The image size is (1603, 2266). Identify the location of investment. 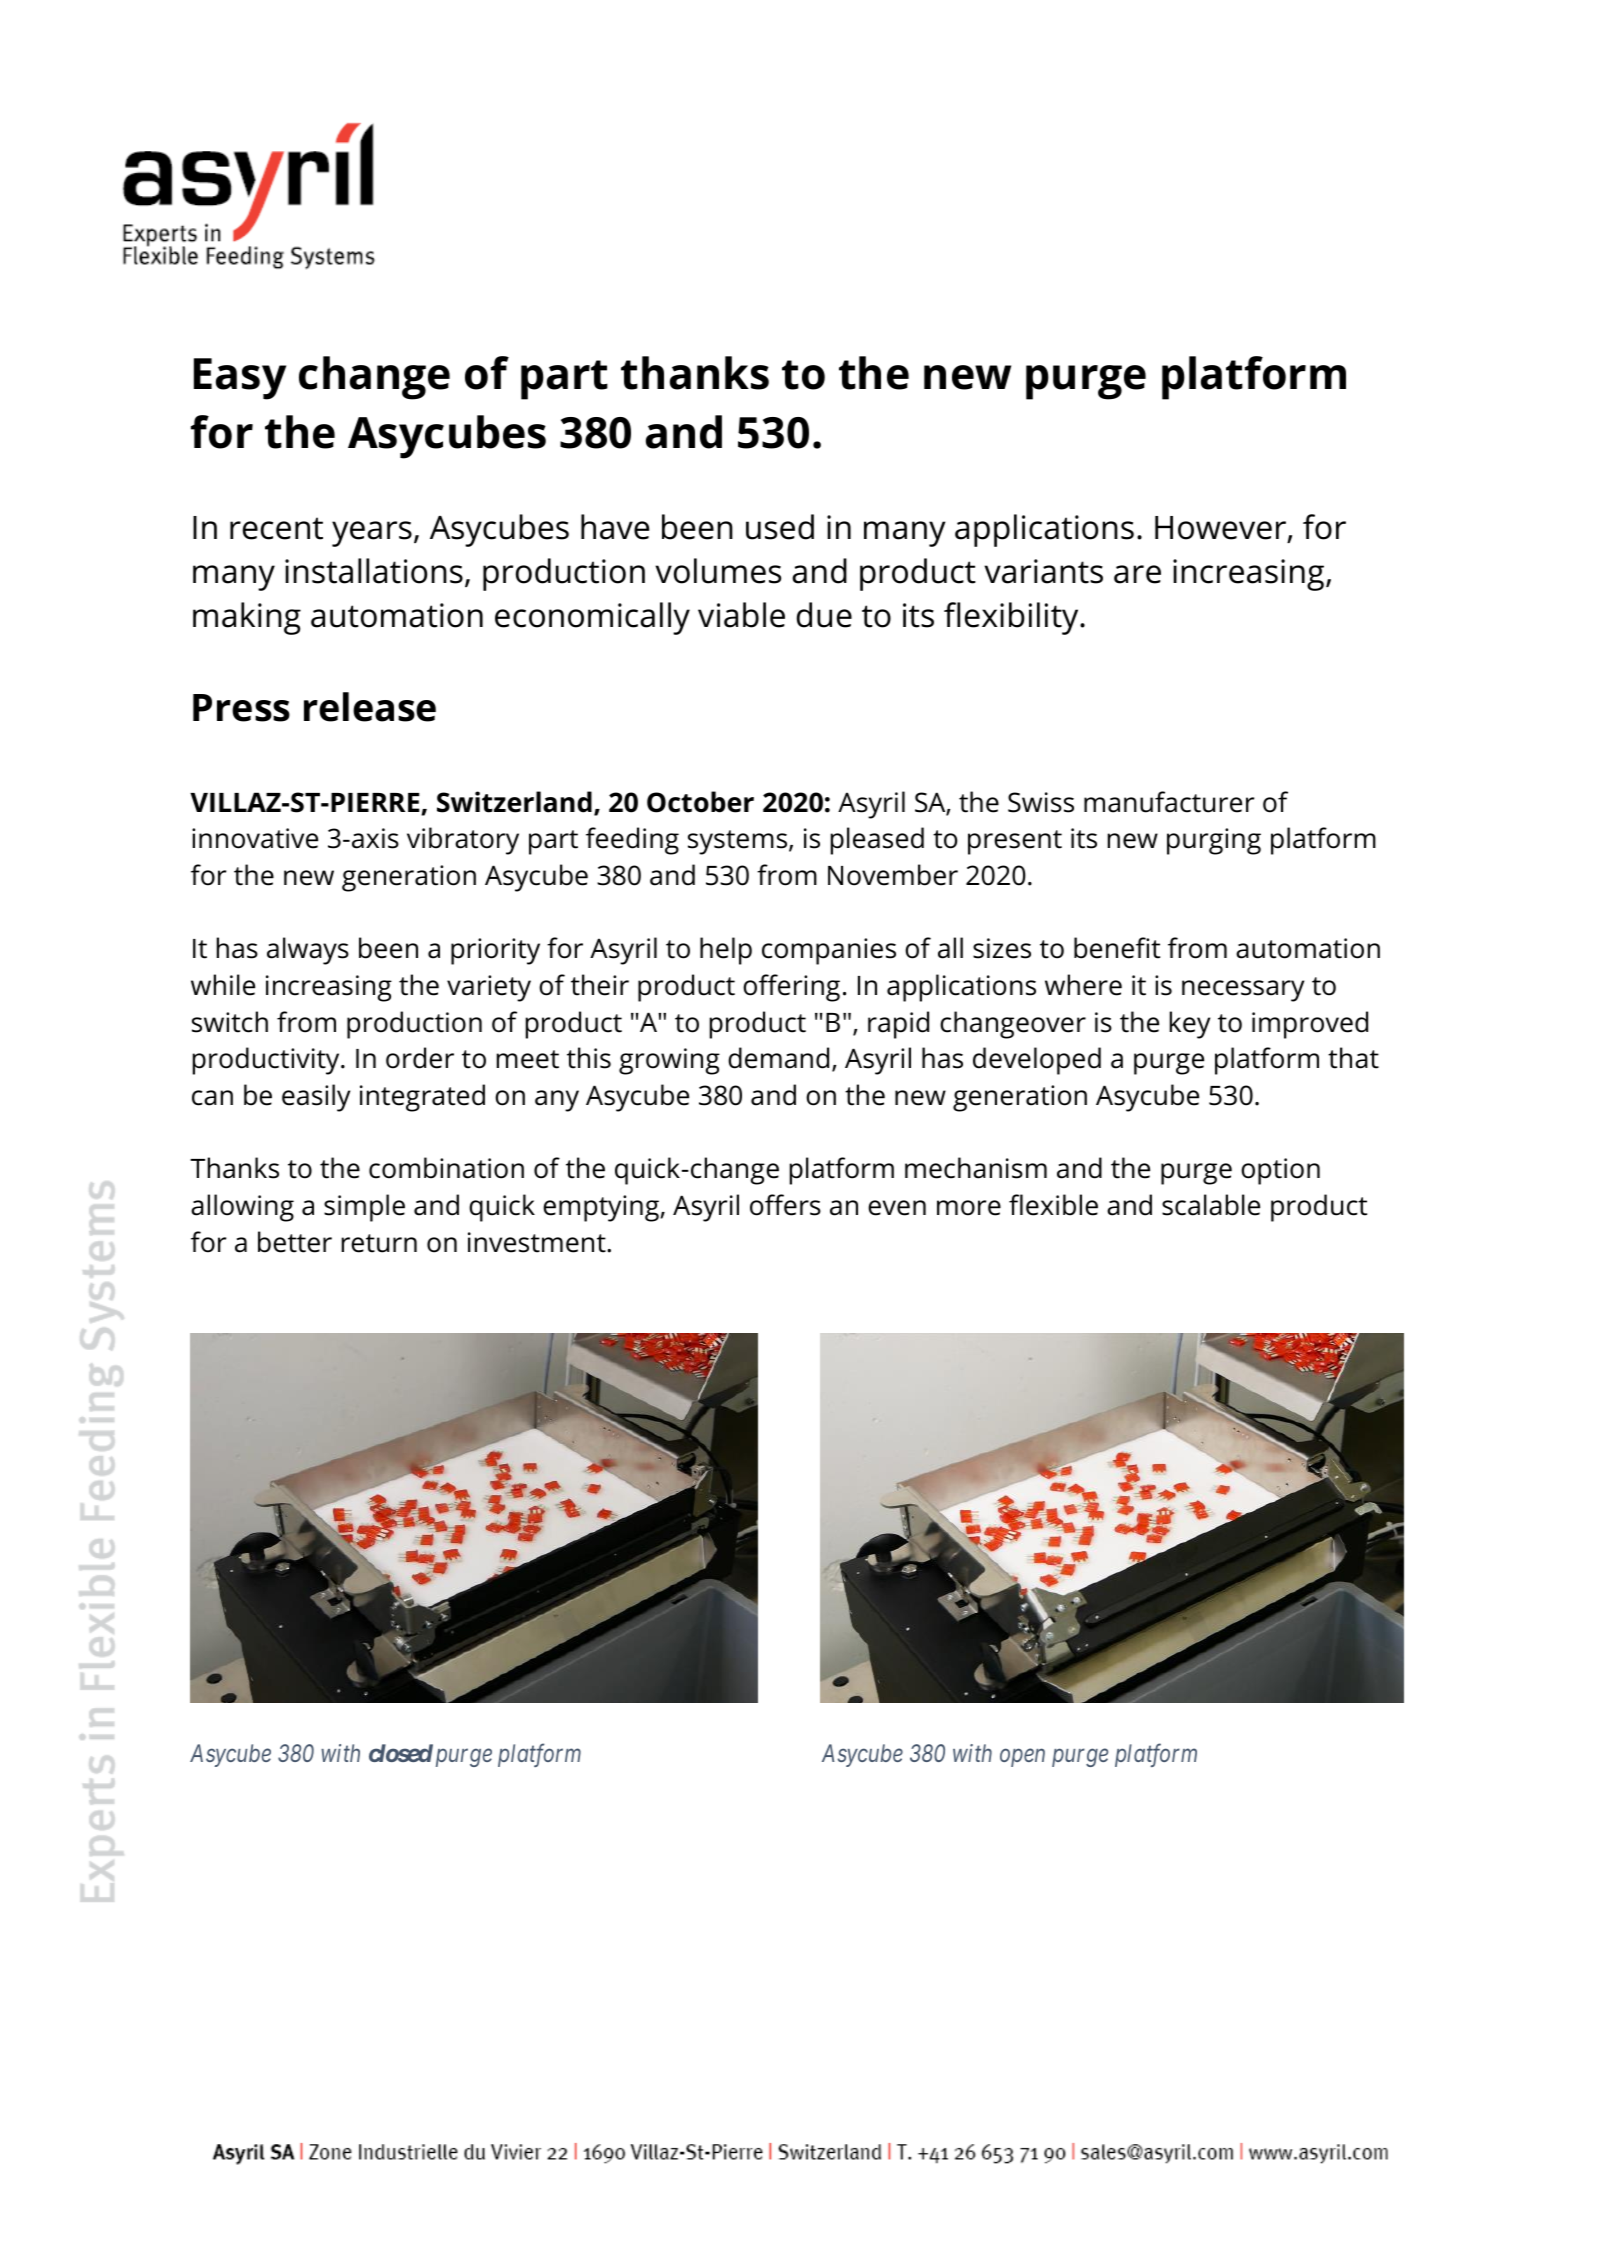
(538, 1242).
